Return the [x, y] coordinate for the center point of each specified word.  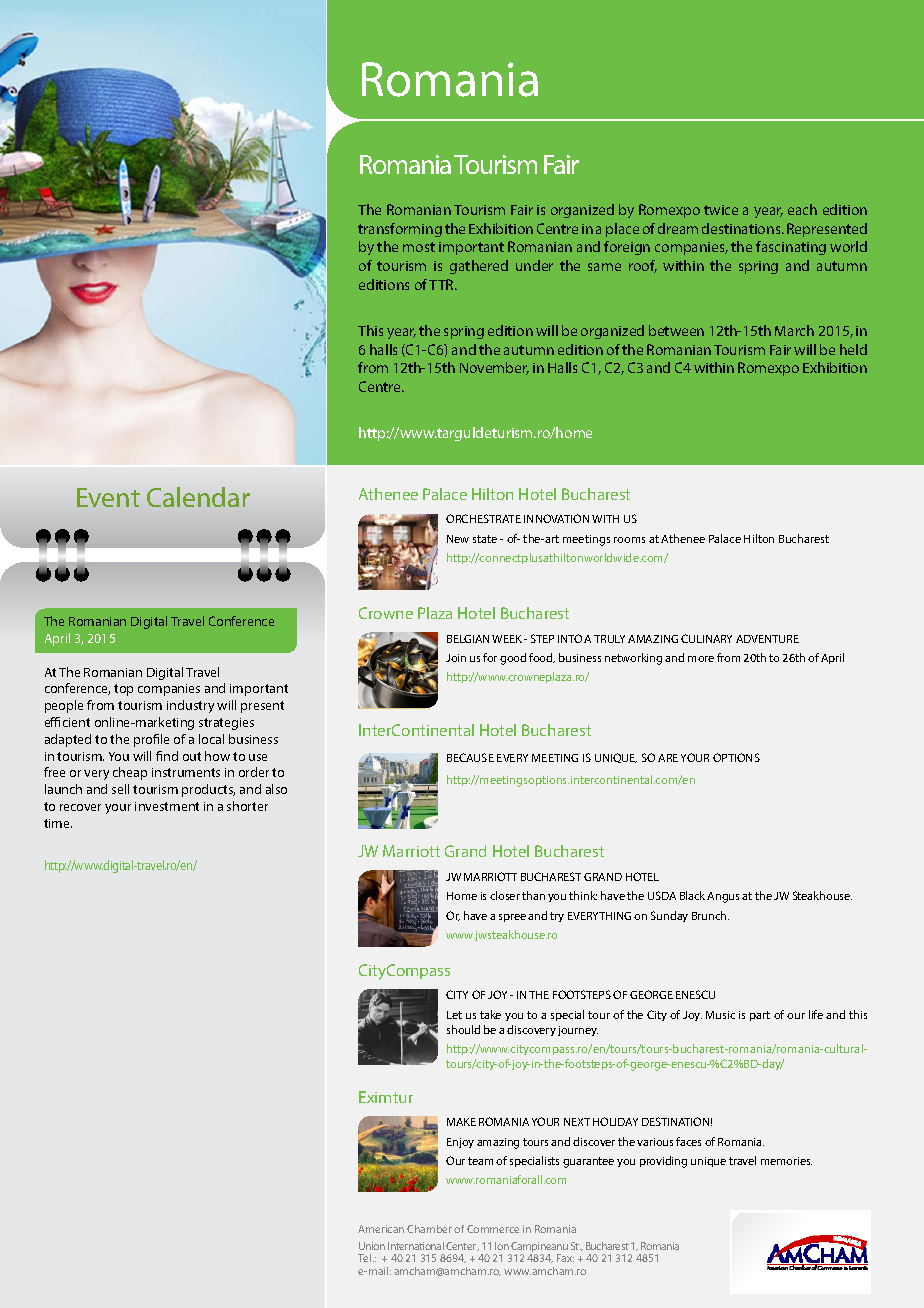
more [701, 659]
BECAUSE [470, 757]
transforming [400, 230]
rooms [629, 540]
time [58, 823]
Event [108, 497]
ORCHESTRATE [483, 518]
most [419, 247]
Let [454, 1015]
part [760, 1016]
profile [151, 740]
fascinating [791, 248]
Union [372, 1246]
